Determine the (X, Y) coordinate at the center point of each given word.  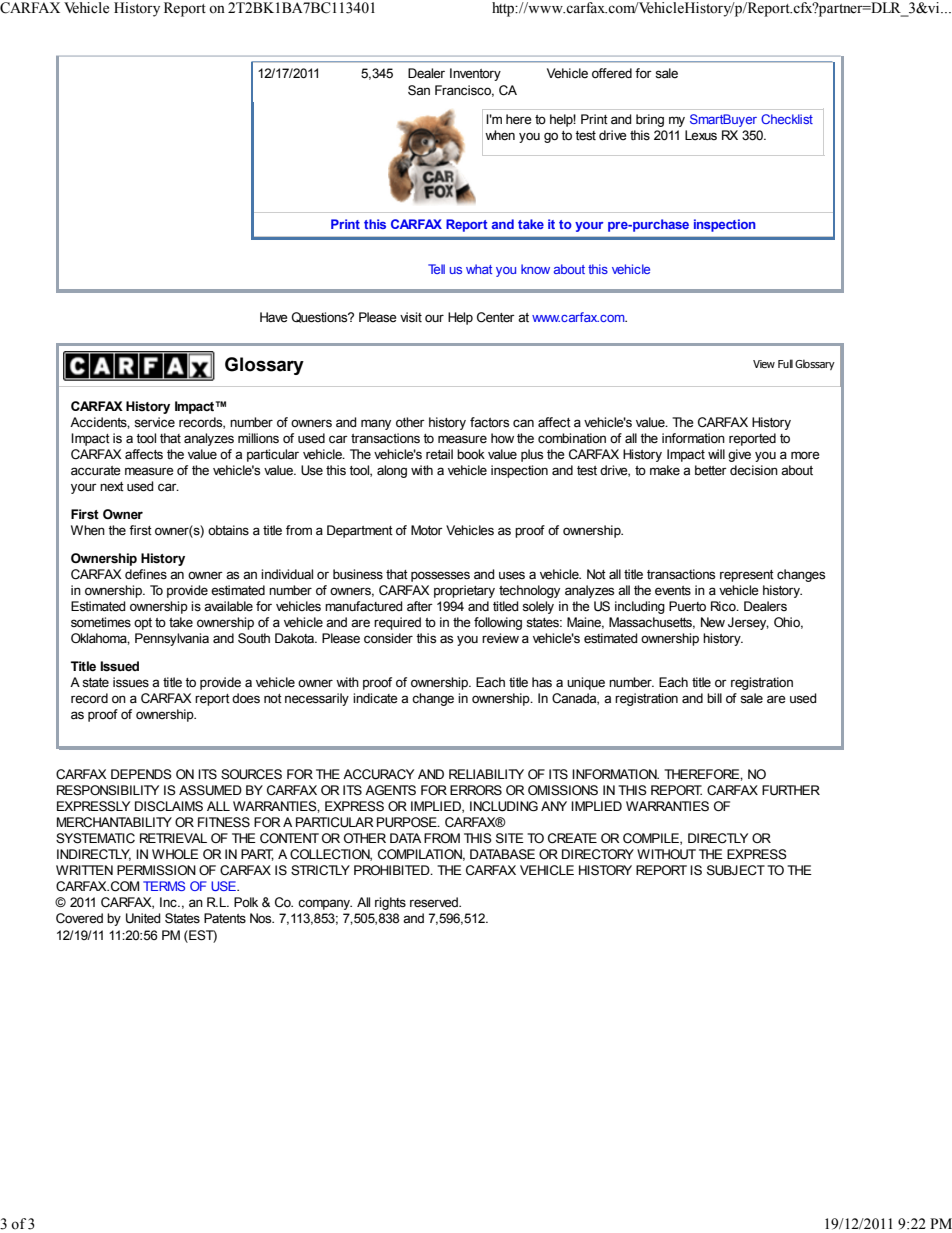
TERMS (164, 886)
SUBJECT (736, 870)
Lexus (701, 135)
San (419, 90)
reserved (435, 902)
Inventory (475, 74)
